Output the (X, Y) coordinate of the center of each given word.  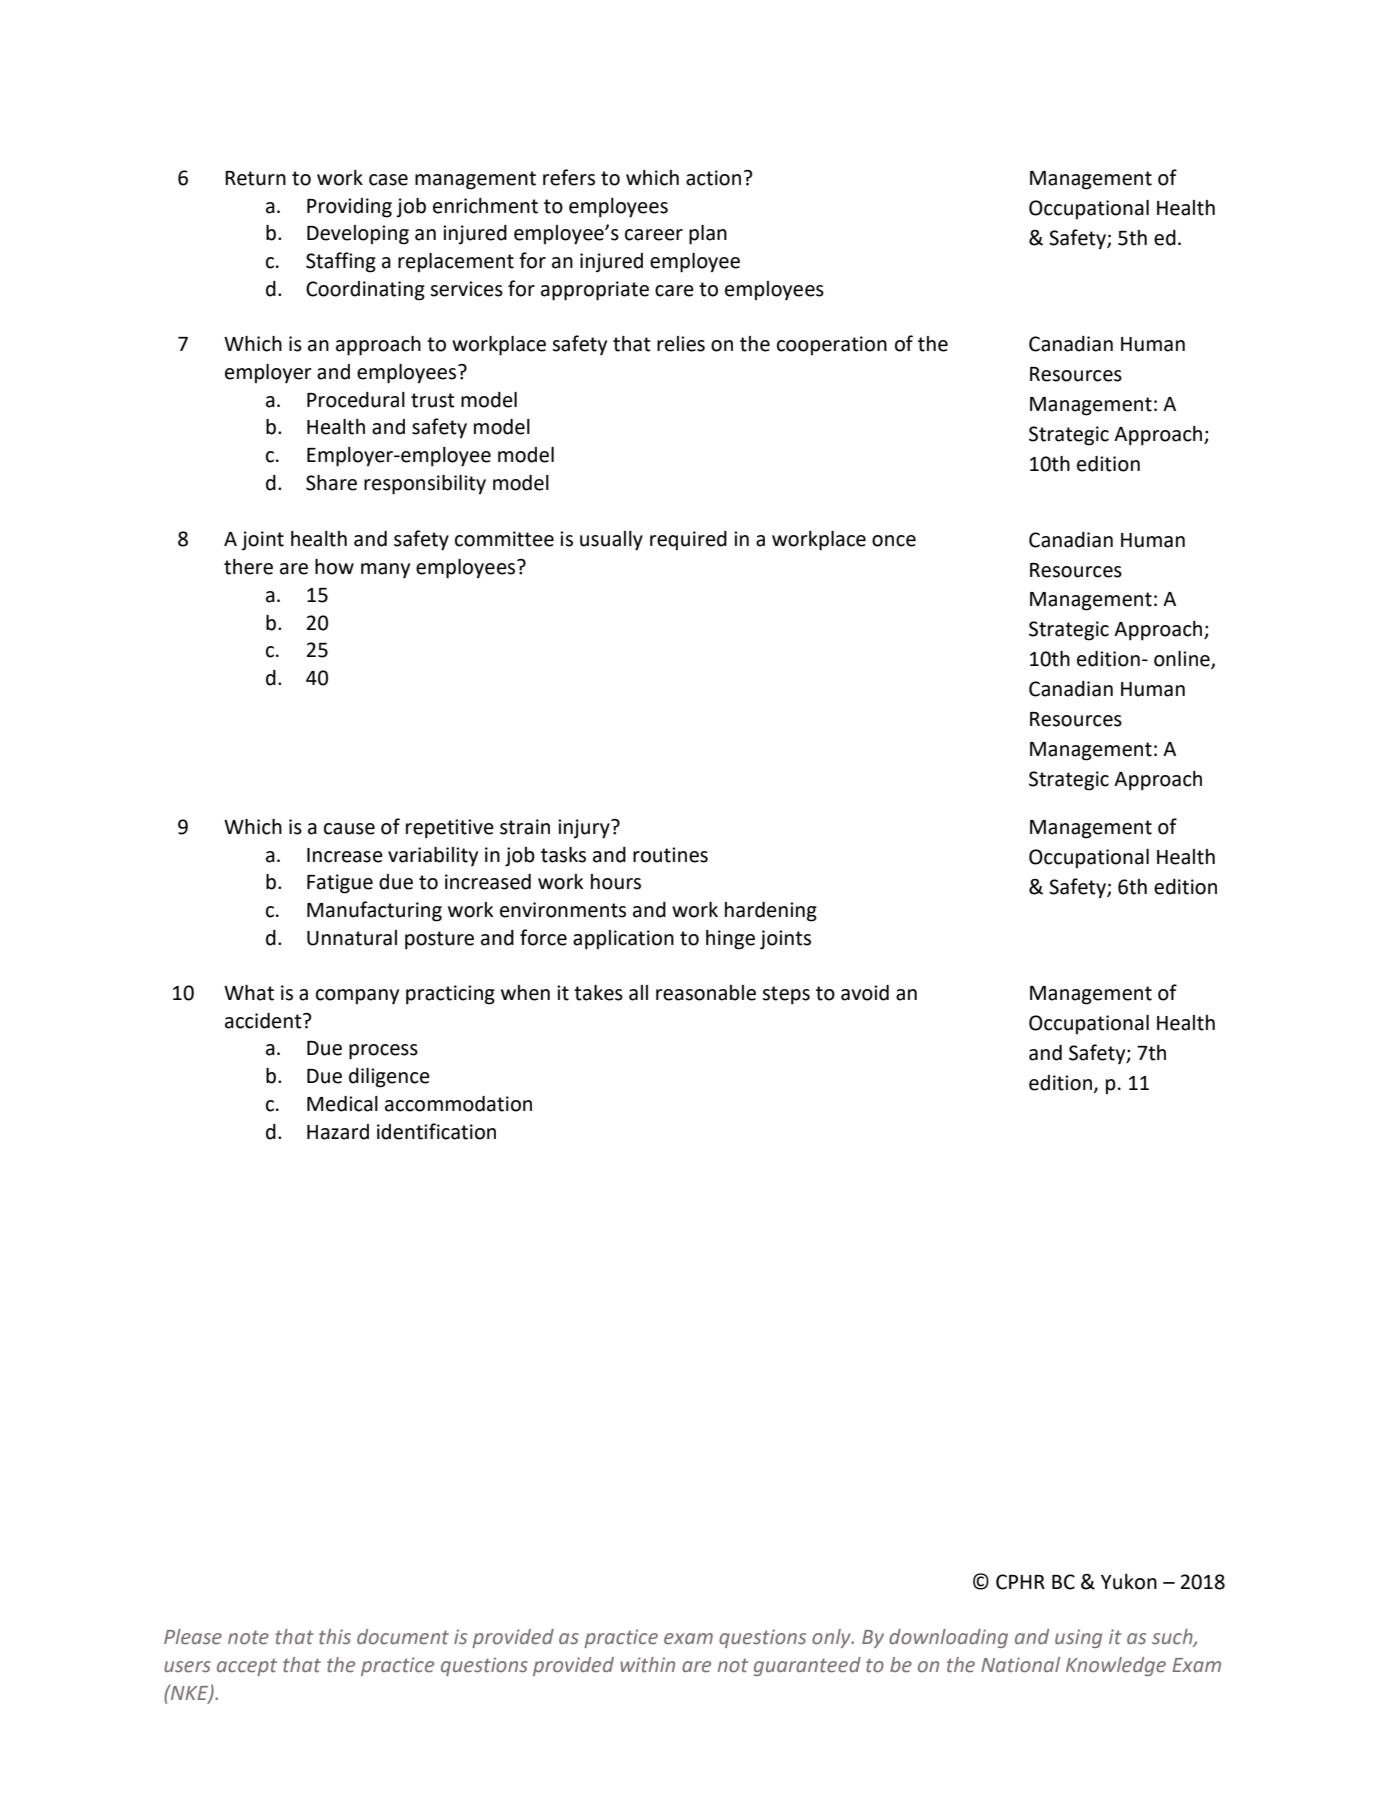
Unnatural (352, 938)
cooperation (832, 346)
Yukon (1129, 1582)
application (623, 940)
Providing (349, 208)
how (334, 567)
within (647, 1665)
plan (708, 235)
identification (436, 1131)
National (1020, 1665)
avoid (865, 993)
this (335, 1637)
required (688, 540)
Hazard (338, 1132)
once (894, 541)
